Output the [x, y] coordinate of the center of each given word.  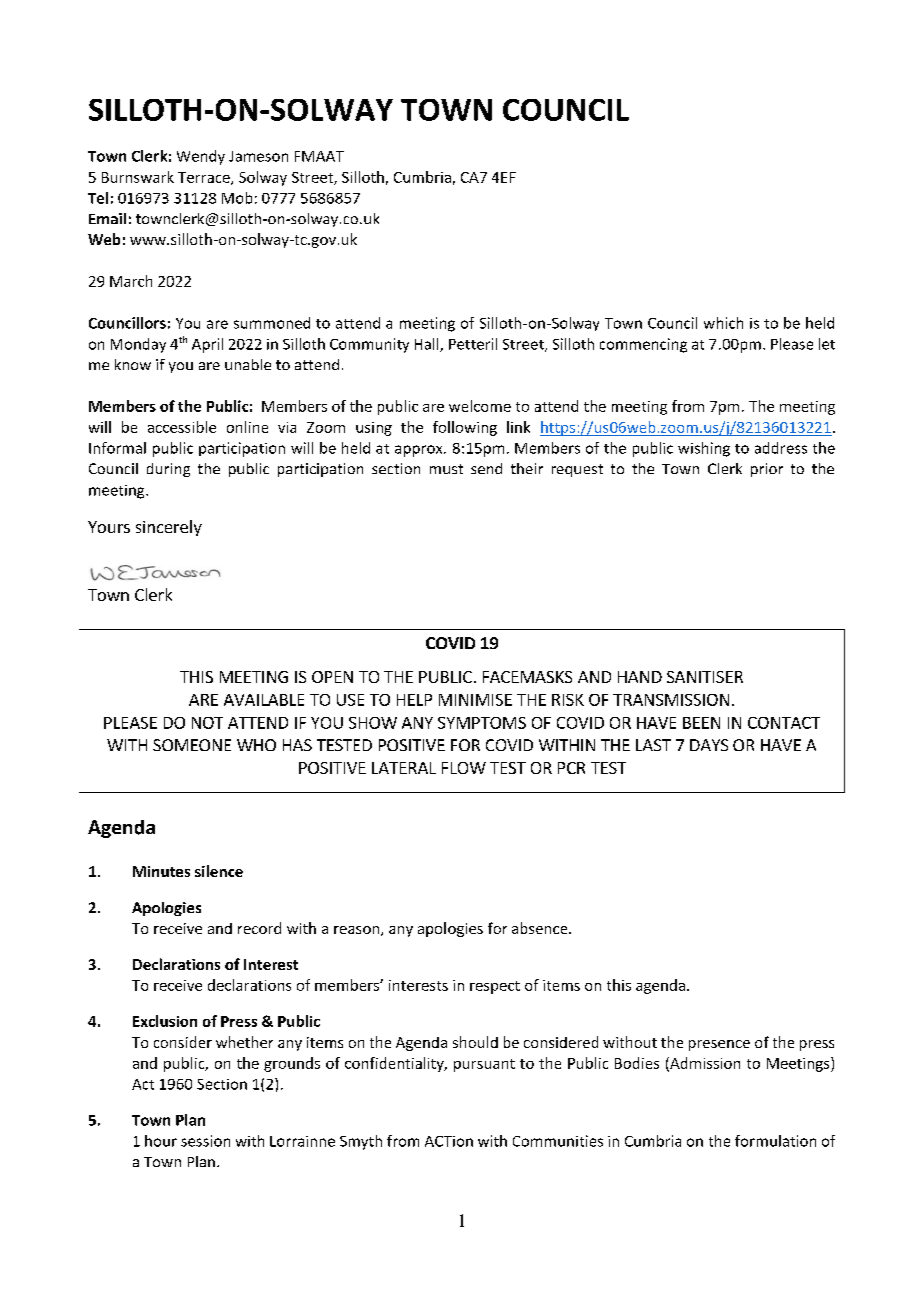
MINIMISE [475, 700]
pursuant [484, 1065]
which [723, 323]
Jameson [258, 156]
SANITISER [705, 677]
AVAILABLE [264, 700]
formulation [775, 1141]
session [205, 1141]
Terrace [205, 178]
